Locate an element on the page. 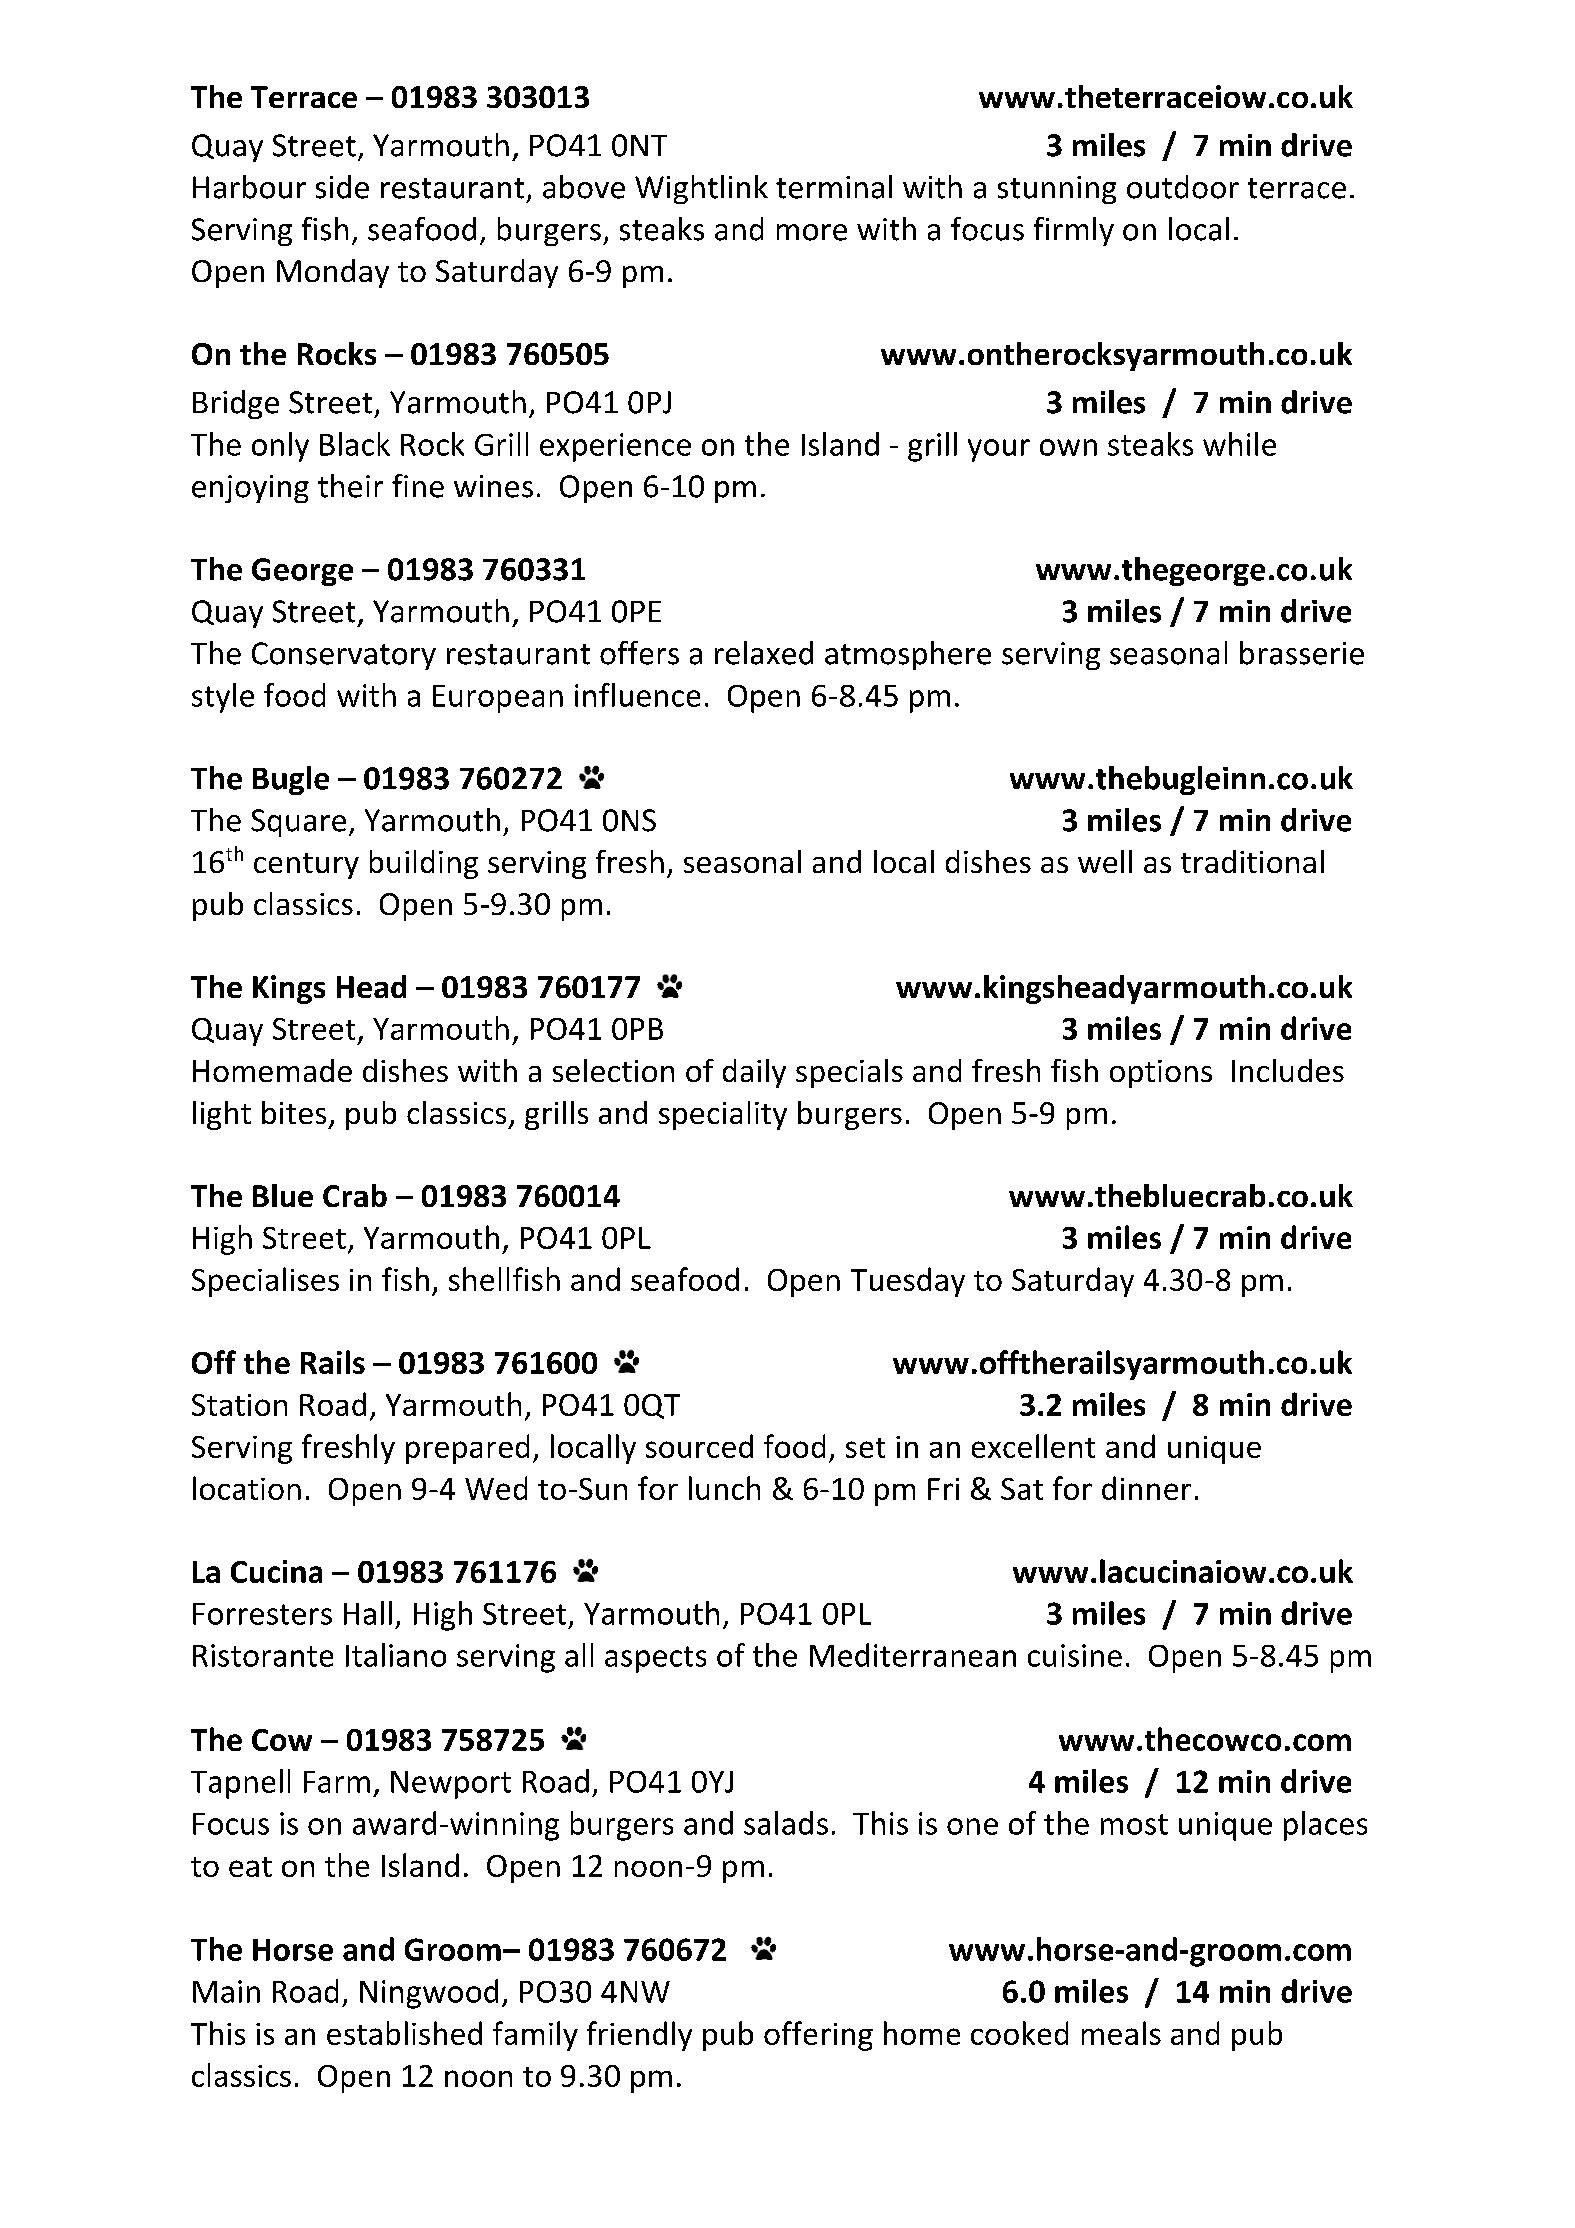  while is located at coordinates (1239, 444).
